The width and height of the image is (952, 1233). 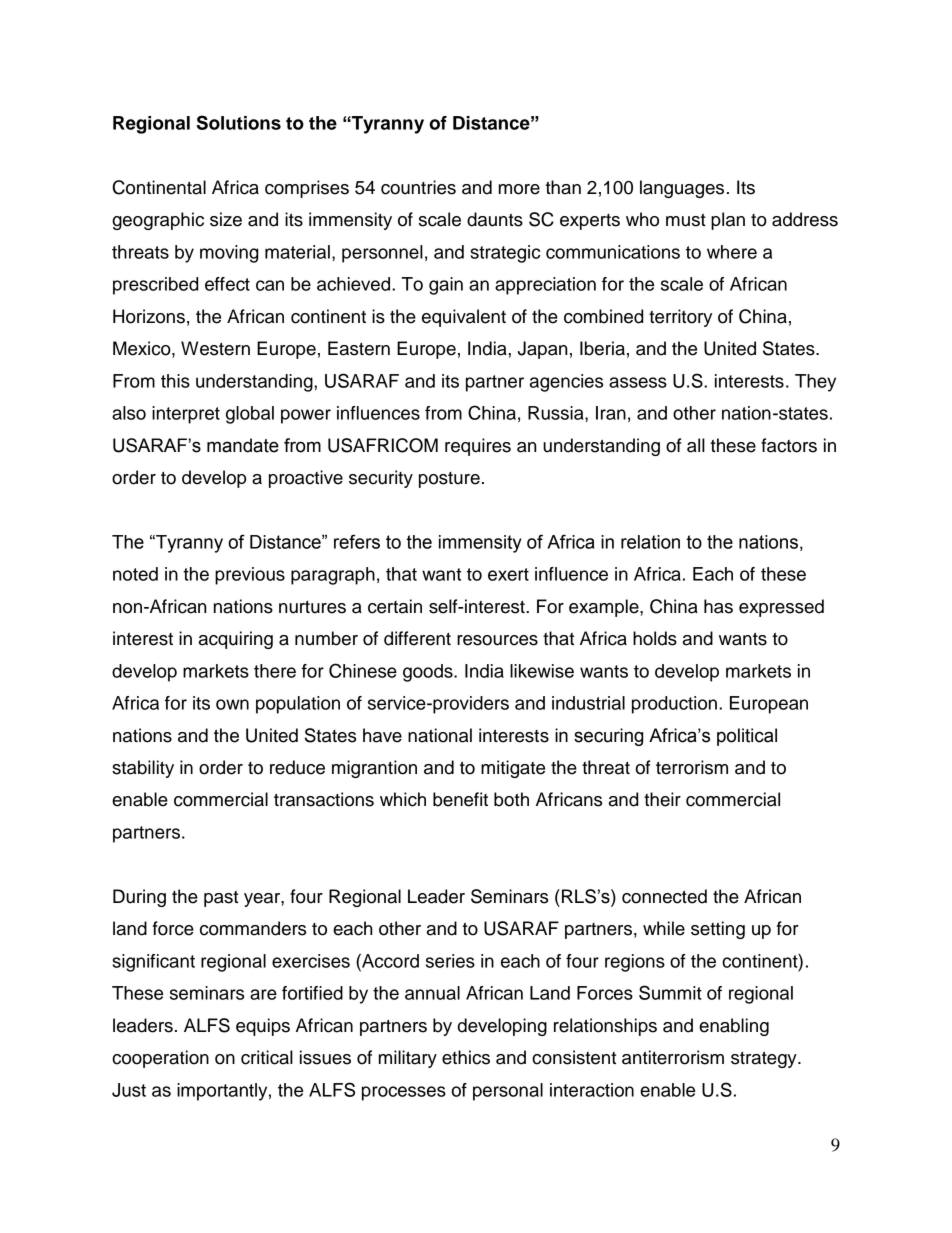 I want to click on Solutions, so click(x=238, y=122).
